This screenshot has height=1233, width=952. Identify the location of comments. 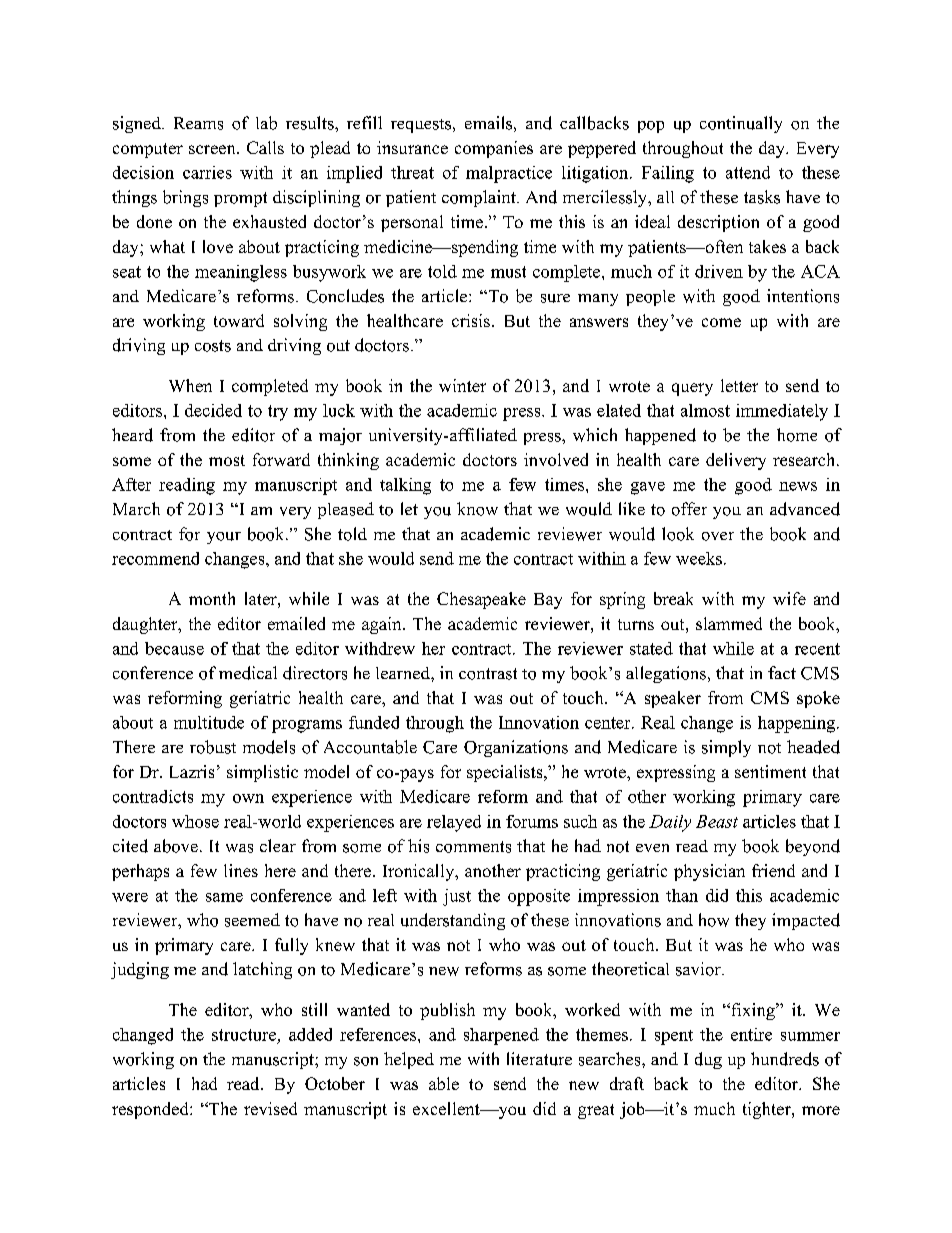
(473, 847).
